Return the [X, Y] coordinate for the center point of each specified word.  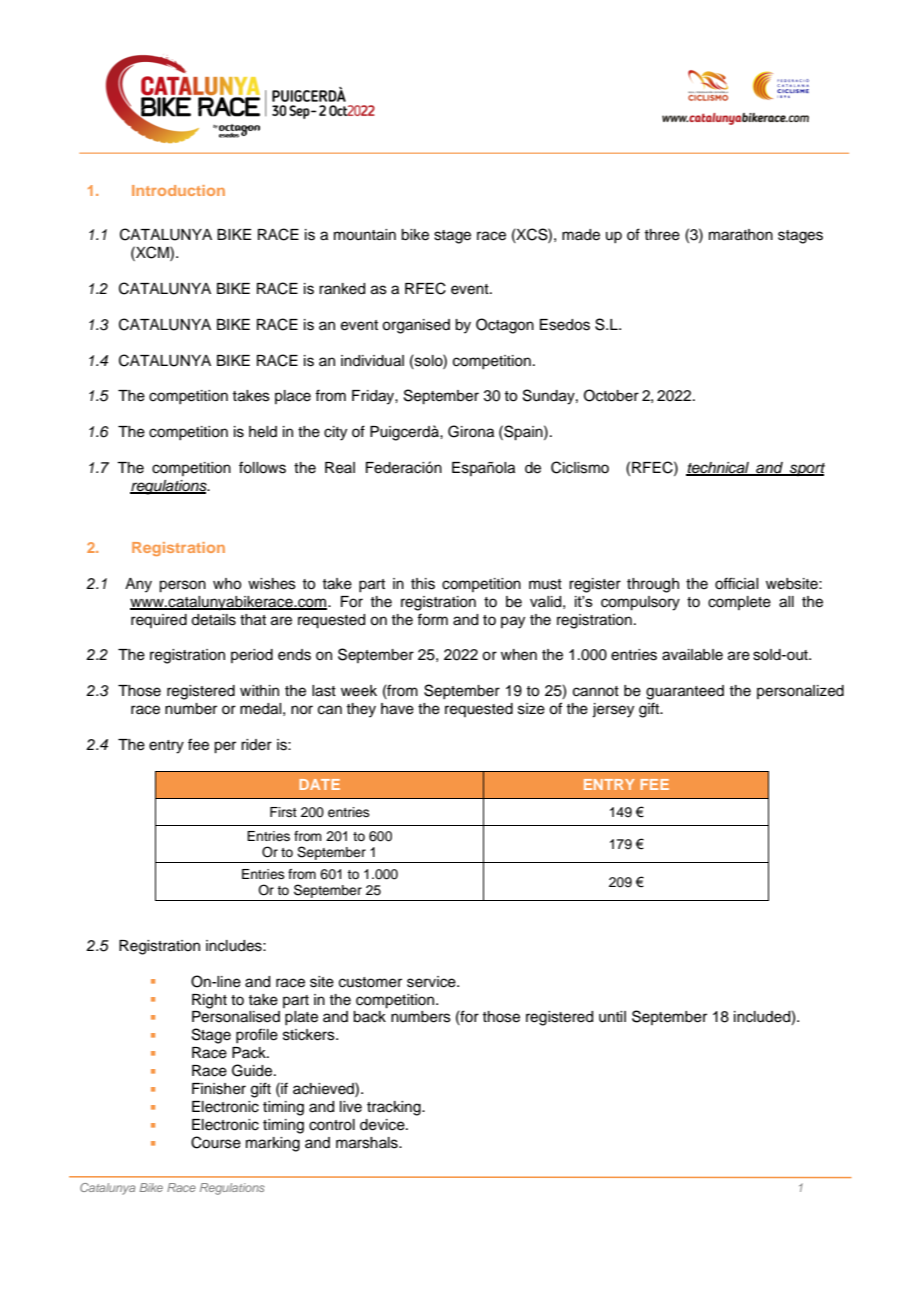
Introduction [178, 190]
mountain [365, 235]
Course [216, 1142]
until [612, 1017]
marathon [741, 235]
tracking [395, 1108]
